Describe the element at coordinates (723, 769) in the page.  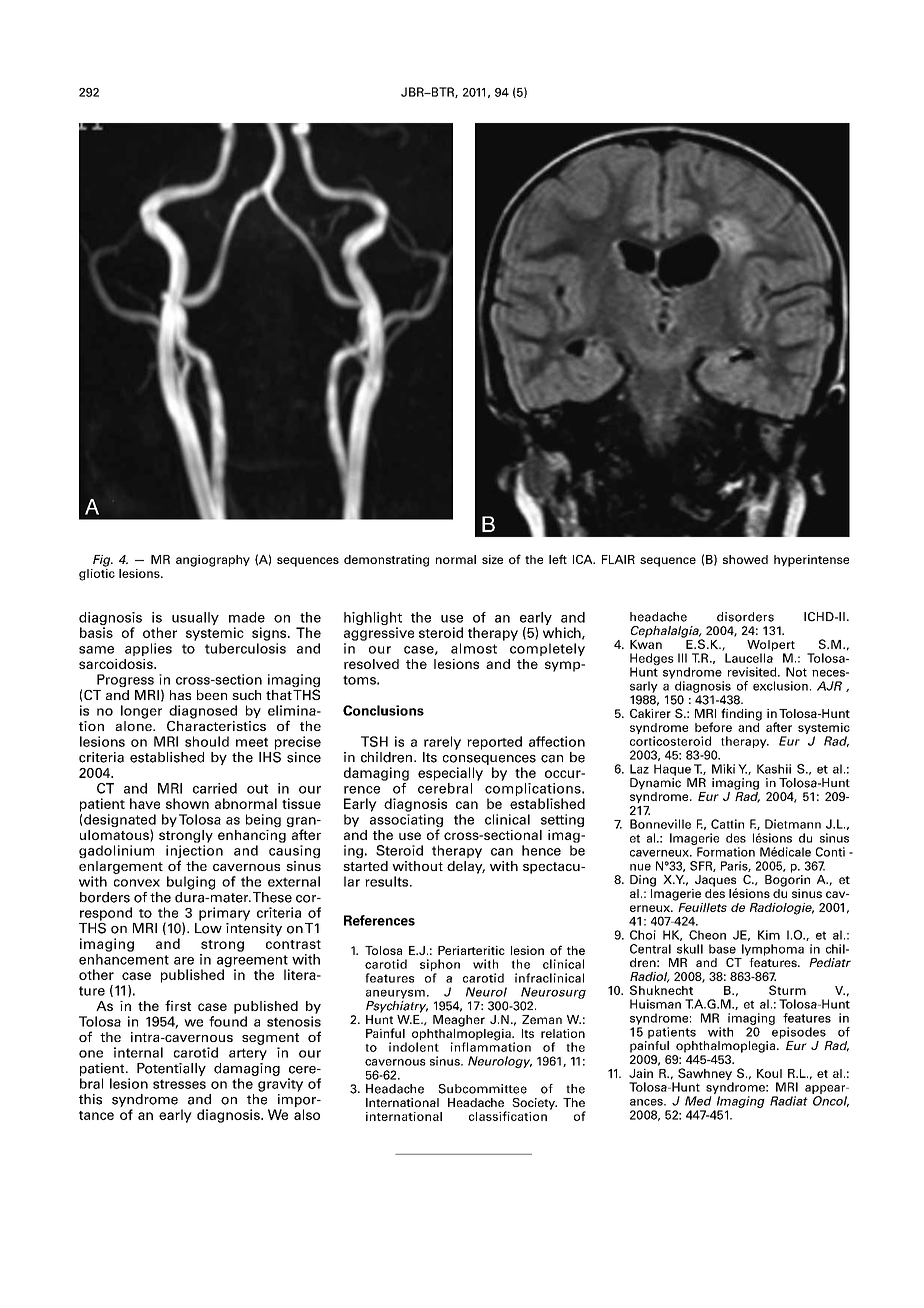
I see `Miki` at that location.
